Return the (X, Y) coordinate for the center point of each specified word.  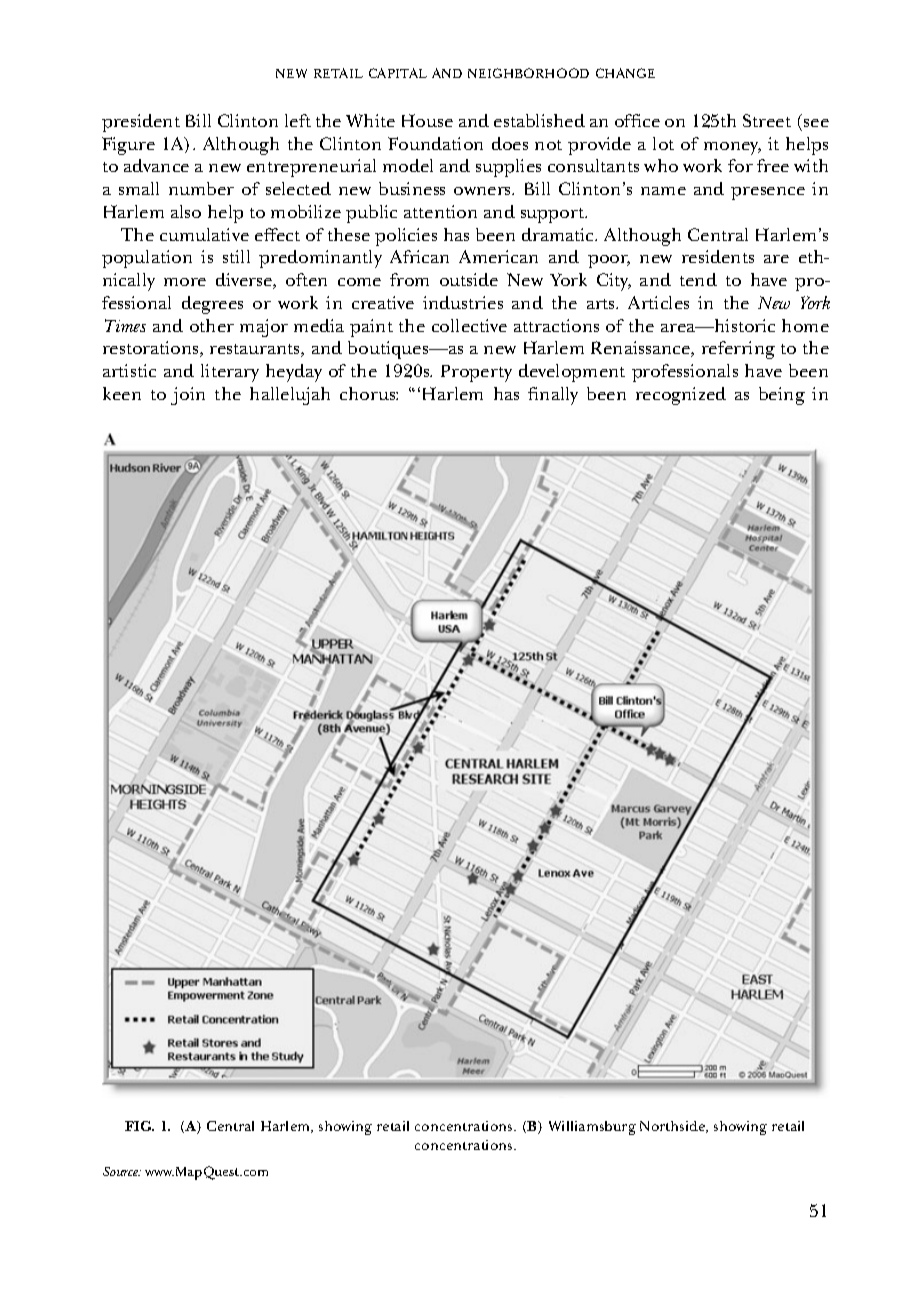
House (427, 120)
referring (738, 350)
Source (122, 1171)
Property (476, 373)
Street (767, 120)
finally (553, 396)
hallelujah (290, 396)
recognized (681, 396)
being (782, 396)
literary (230, 373)
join (188, 396)
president (141, 123)
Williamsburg (592, 1128)
